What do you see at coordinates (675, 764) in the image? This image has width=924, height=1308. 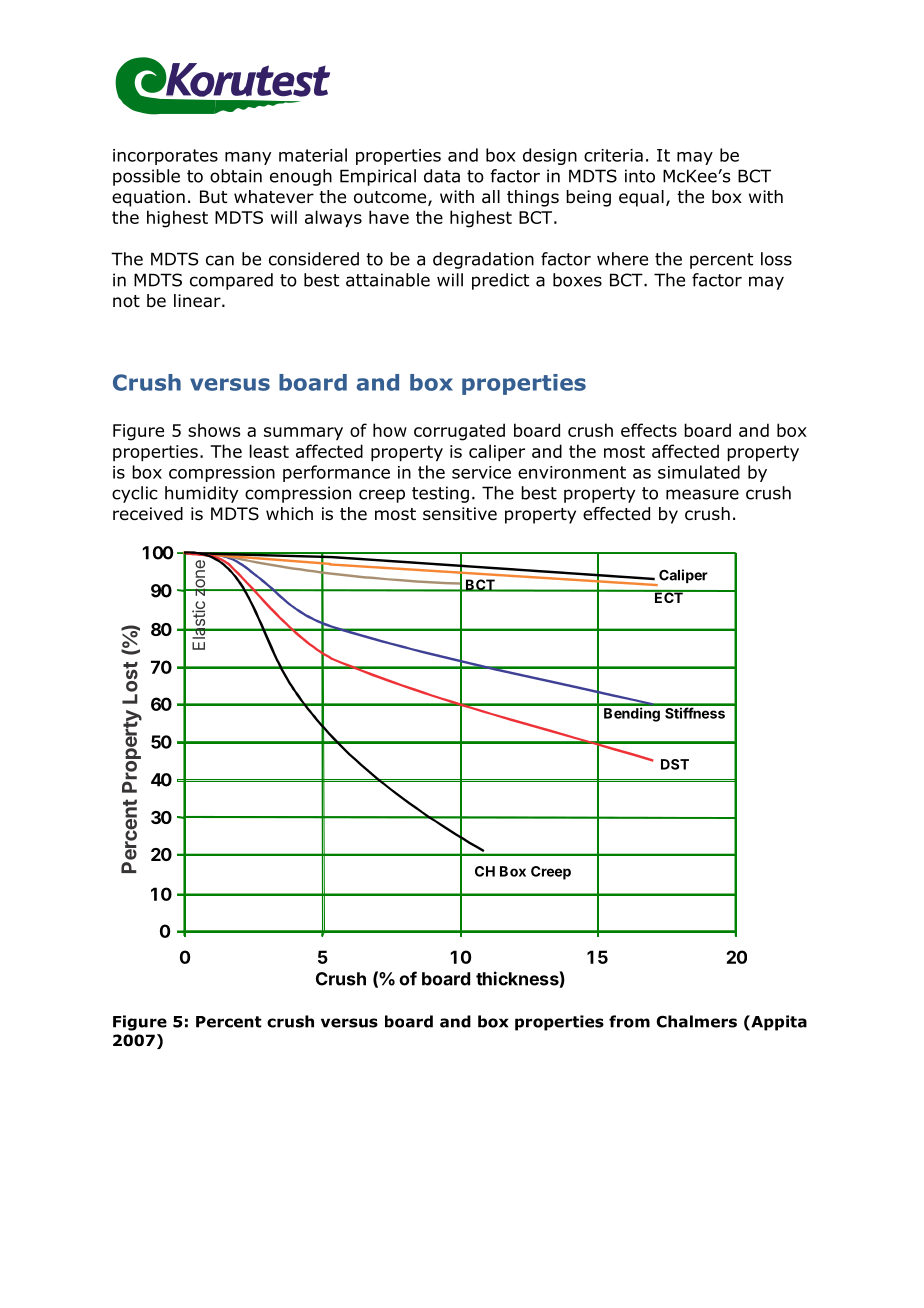 I see `DST` at bounding box center [675, 764].
